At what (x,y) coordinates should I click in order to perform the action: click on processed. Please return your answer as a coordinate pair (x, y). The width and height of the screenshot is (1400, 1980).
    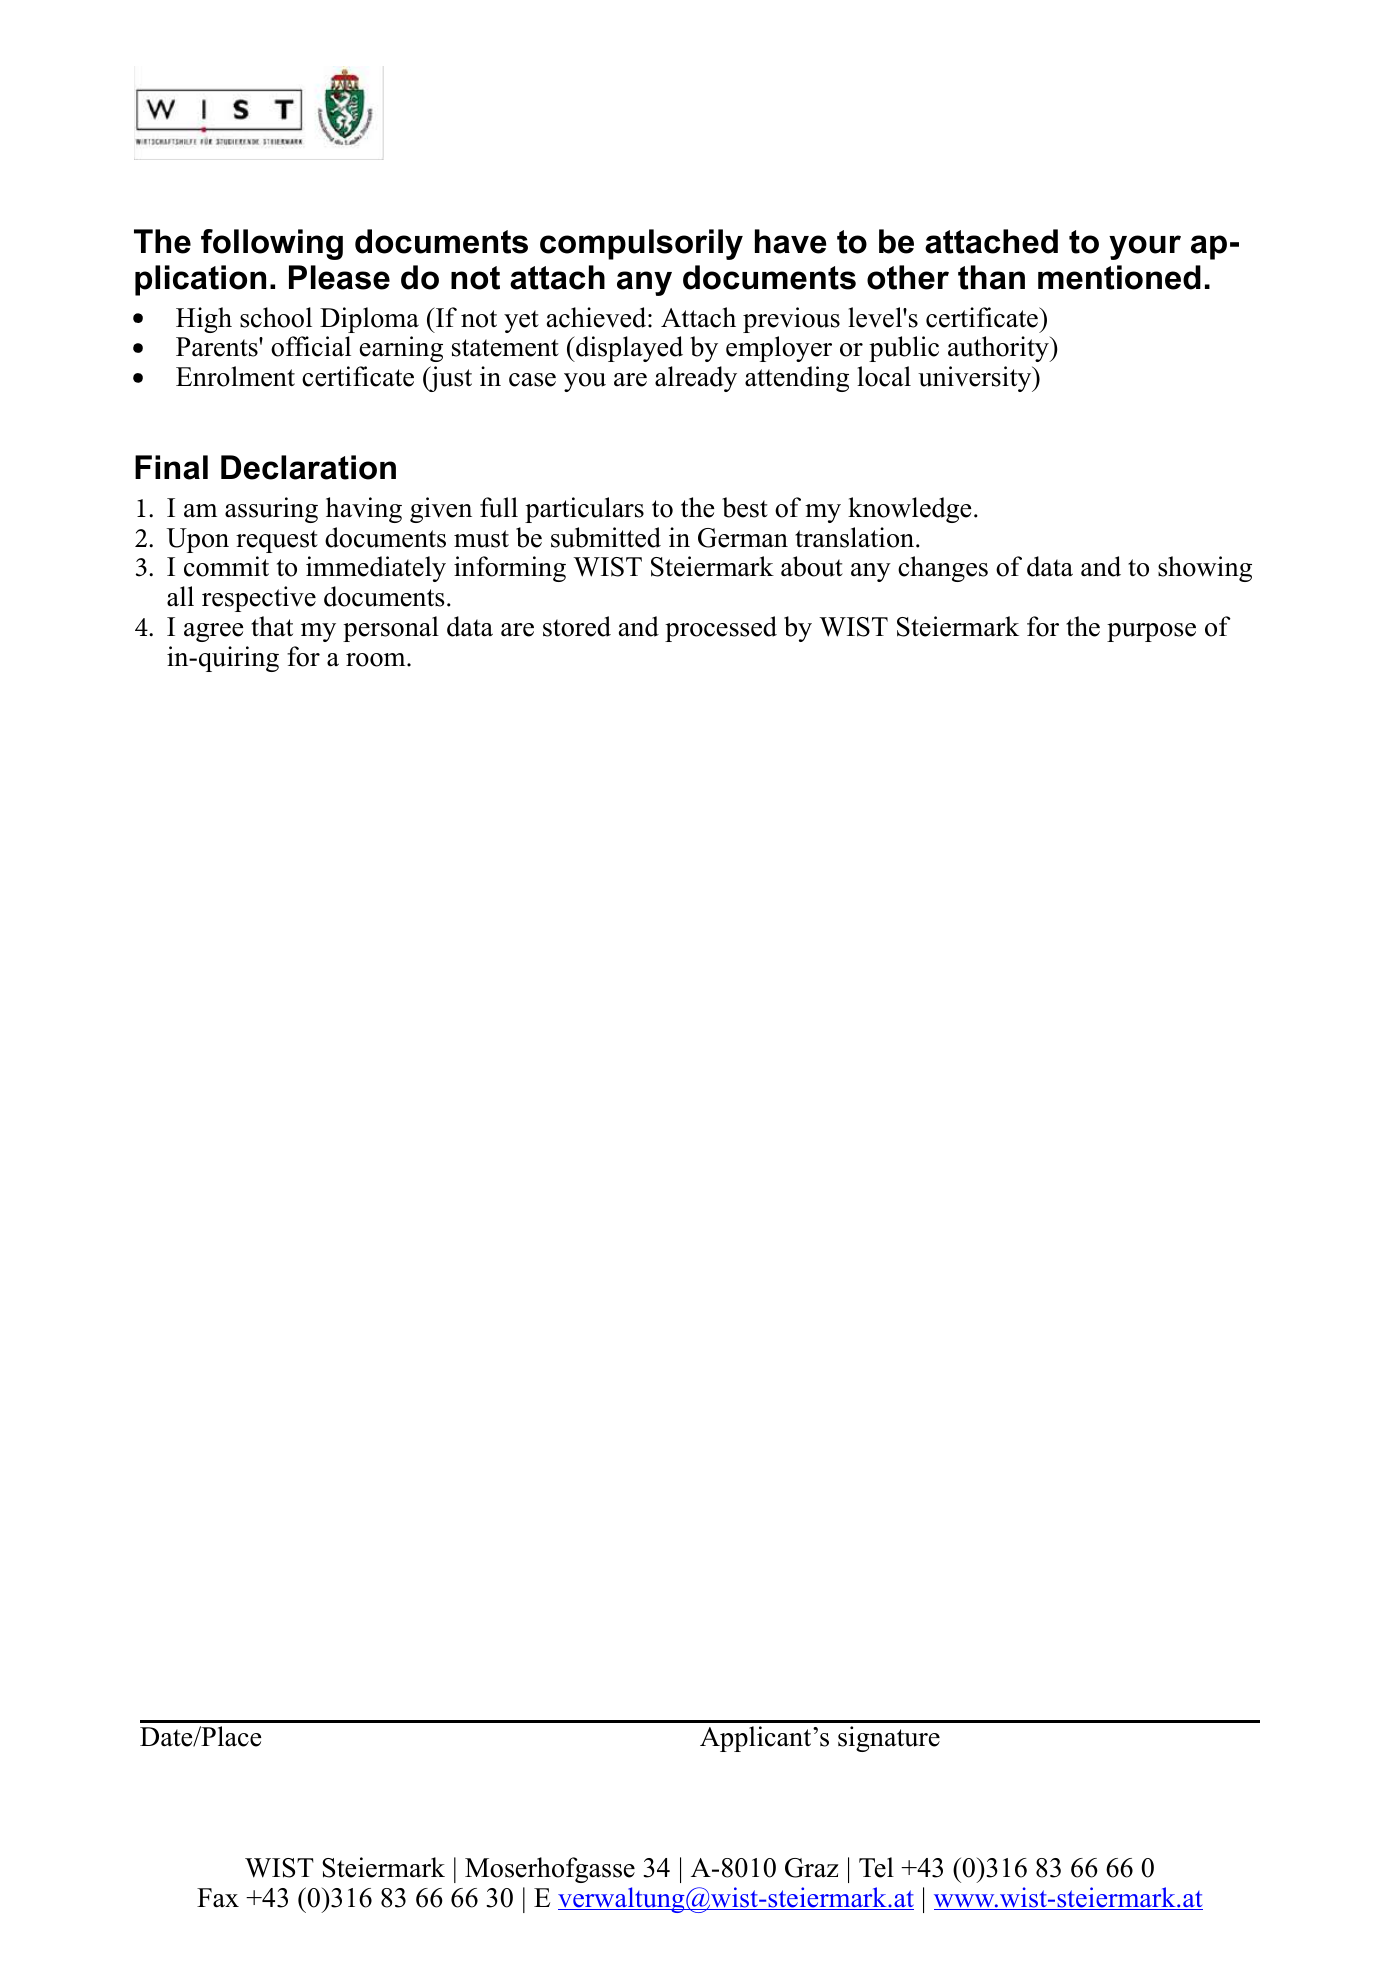
    Looking at the image, I should click on (721, 629).
